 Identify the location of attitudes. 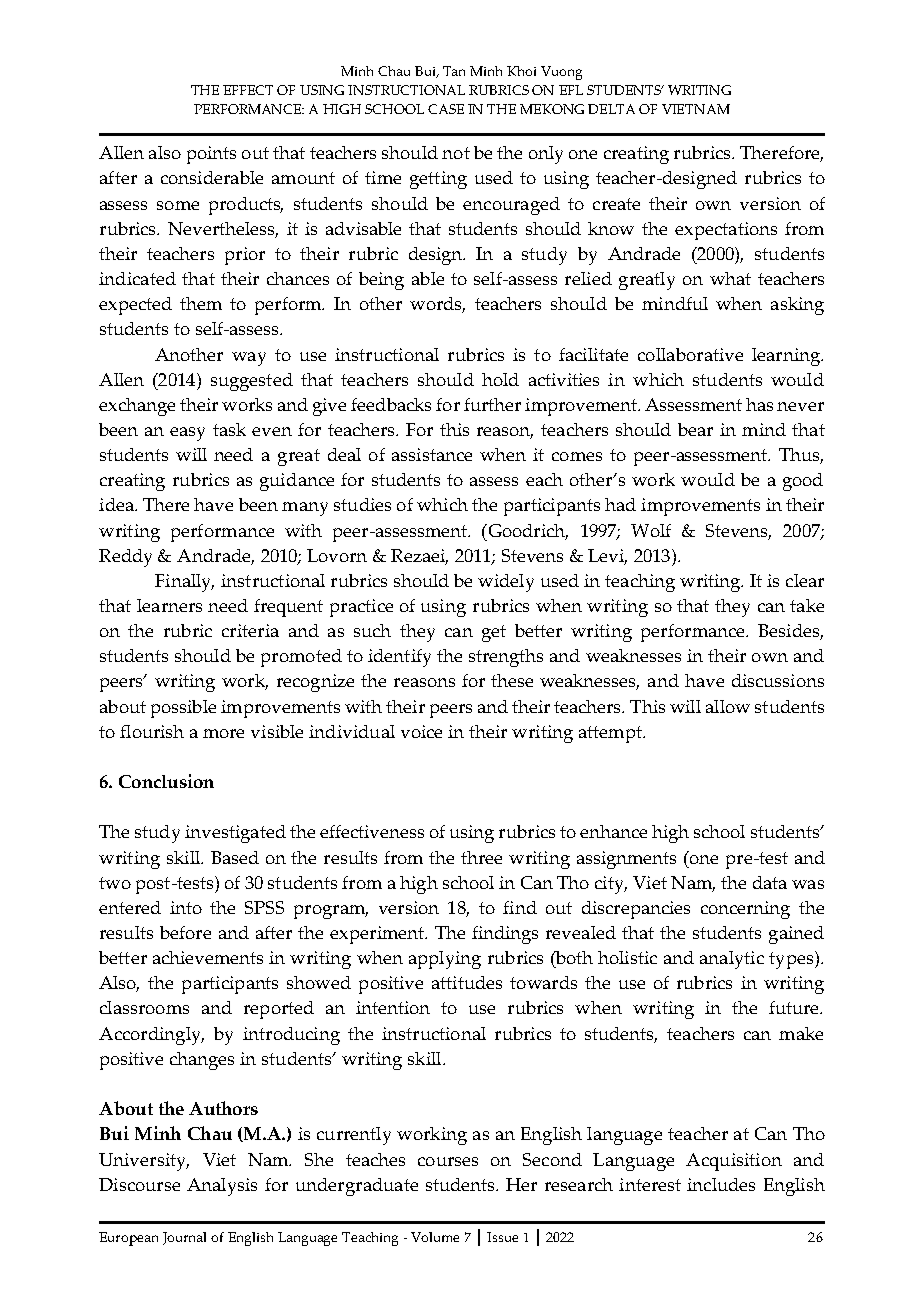
(467, 982).
